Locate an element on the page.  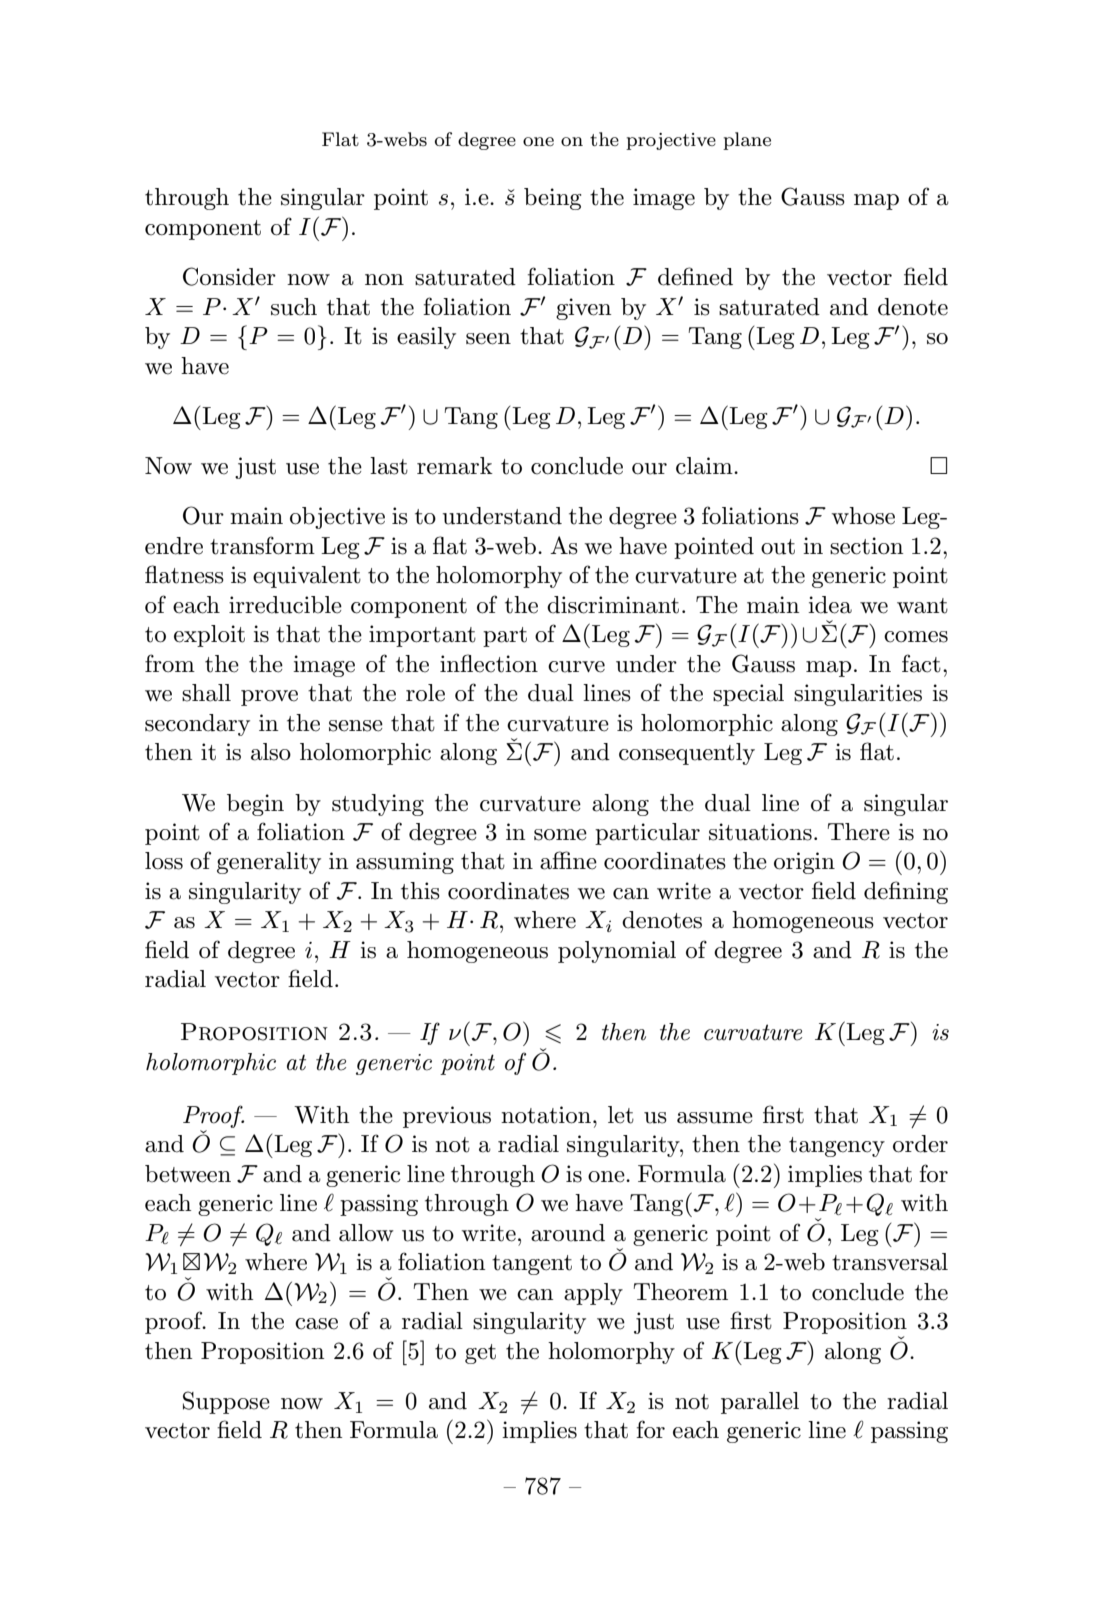
plane is located at coordinates (747, 141).
